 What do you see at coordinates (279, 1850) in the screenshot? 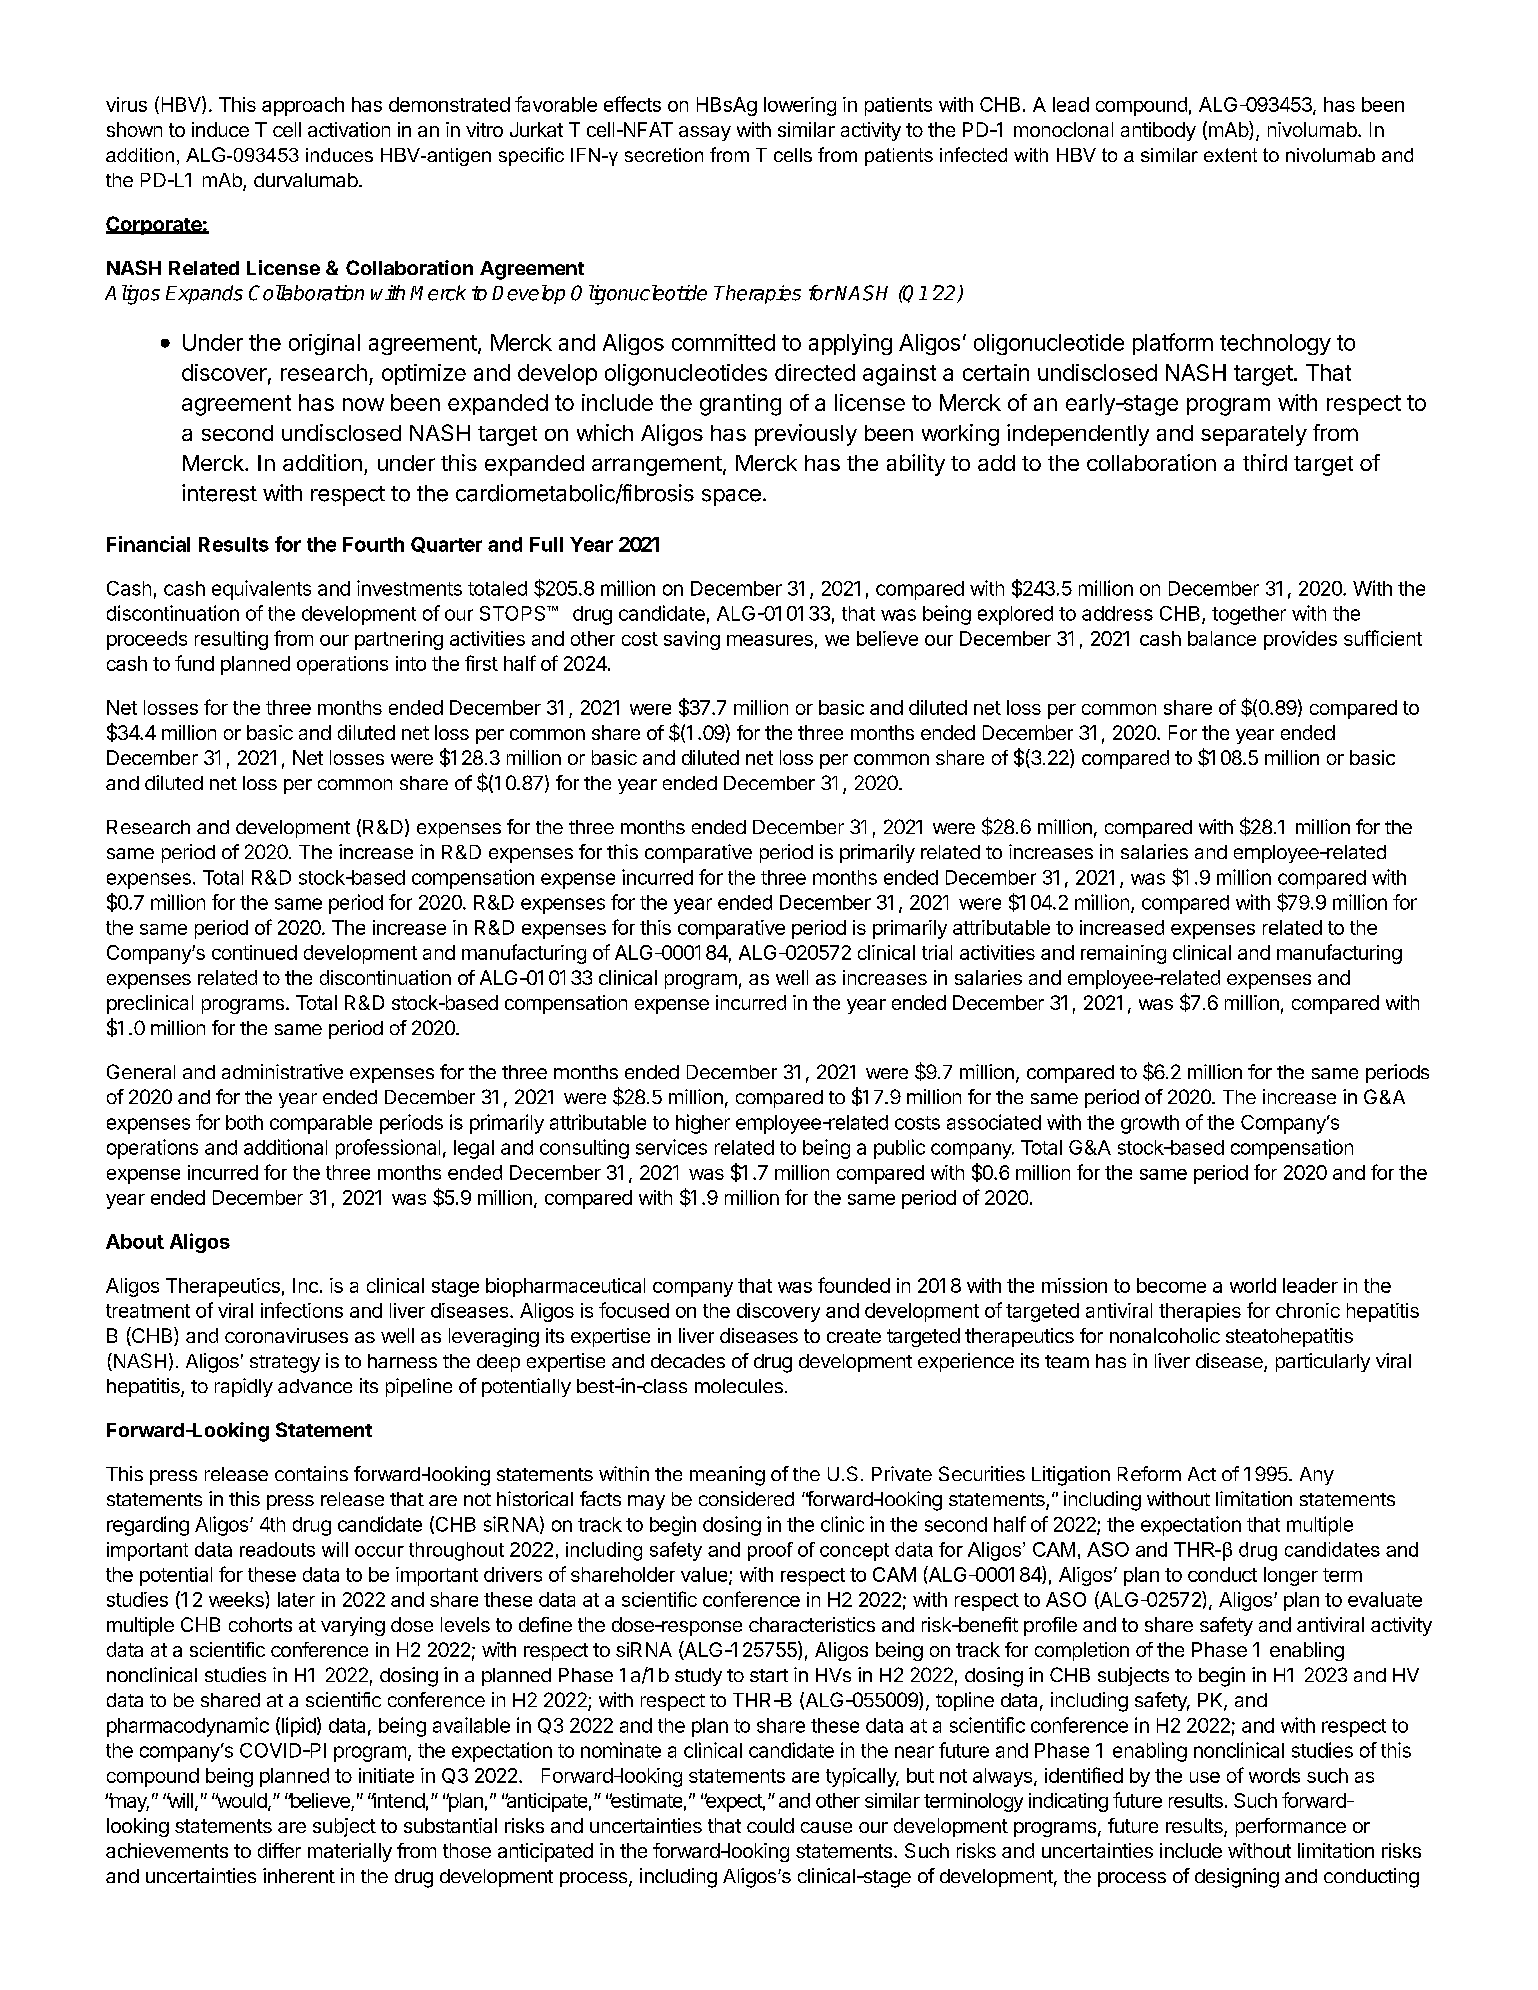
I see `differ` at bounding box center [279, 1850].
